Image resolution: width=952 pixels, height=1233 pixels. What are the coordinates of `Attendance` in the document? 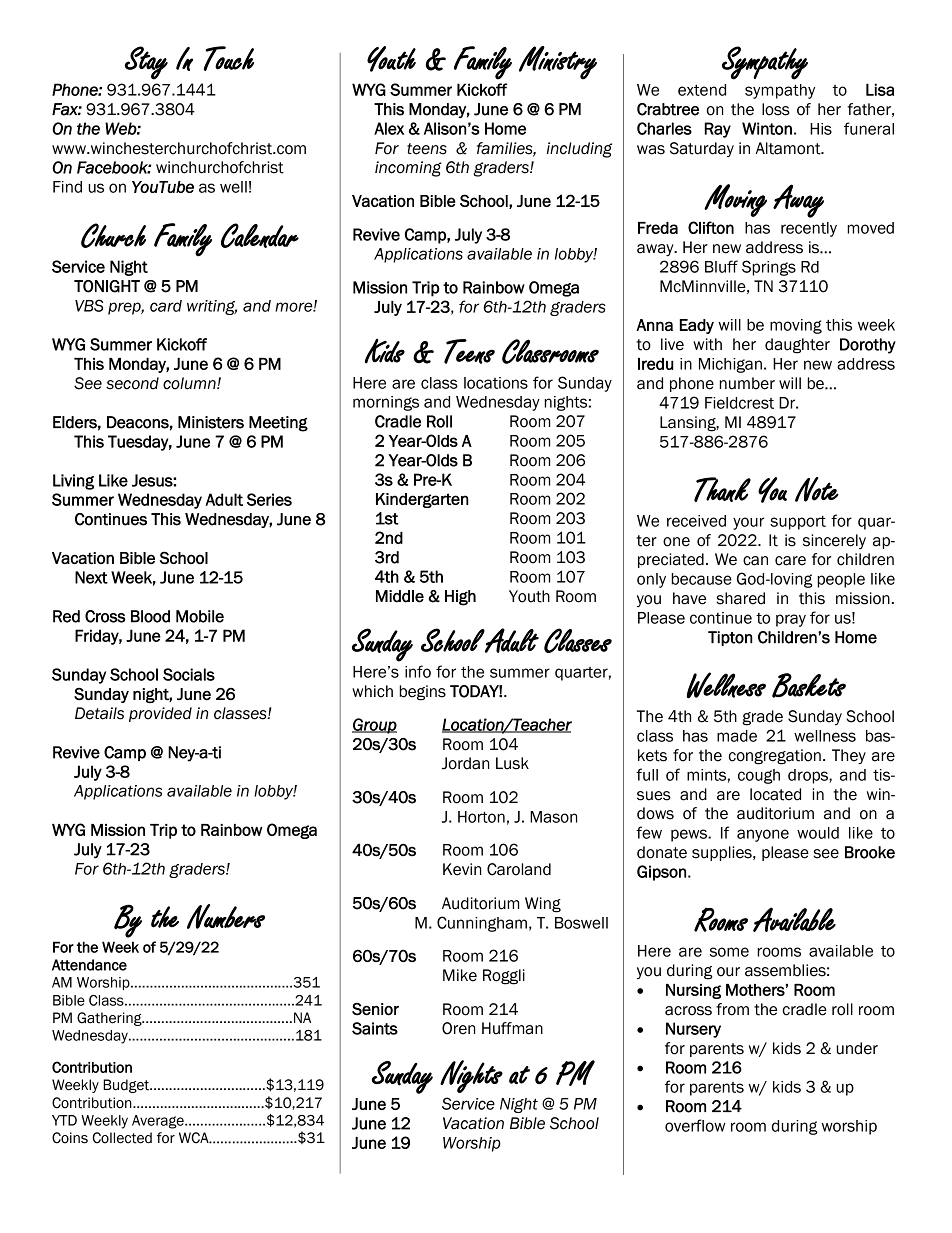 It's located at (89, 965).
